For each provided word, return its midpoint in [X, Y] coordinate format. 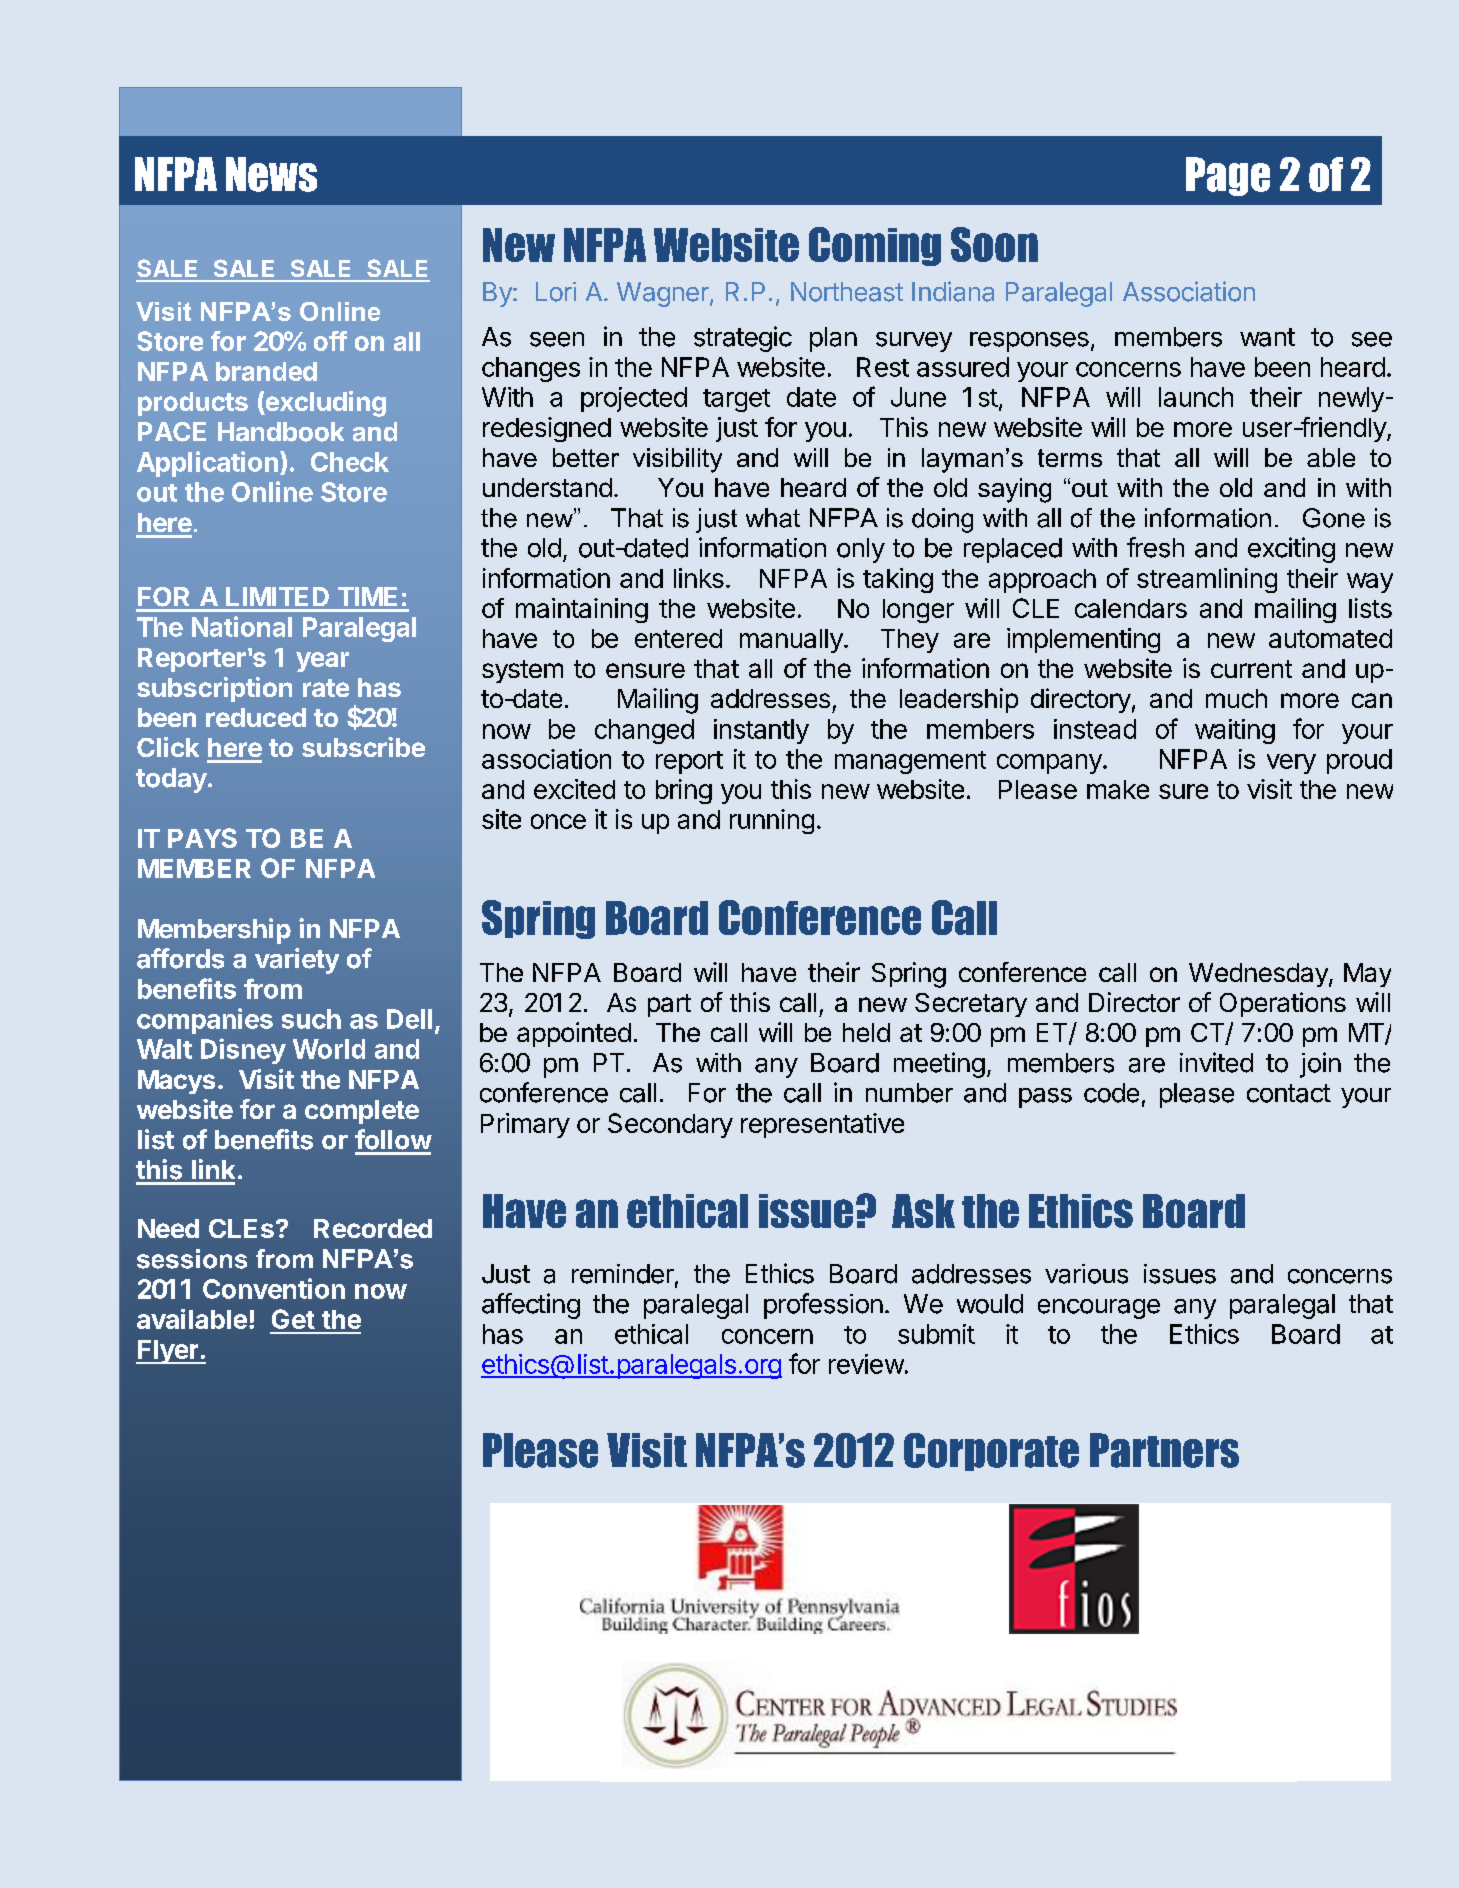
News [271, 174]
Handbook [281, 432]
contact [1289, 1093]
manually [792, 641]
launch [1196, 397]
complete [362, 1112]
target [736, 400]
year [322, 662]
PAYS [202, 838]
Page [1228, 176]
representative [822, 1125]
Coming [875, 246]
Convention [274, 1288]
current [1251, 669]
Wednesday [1259, 975]
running [772, 821]
